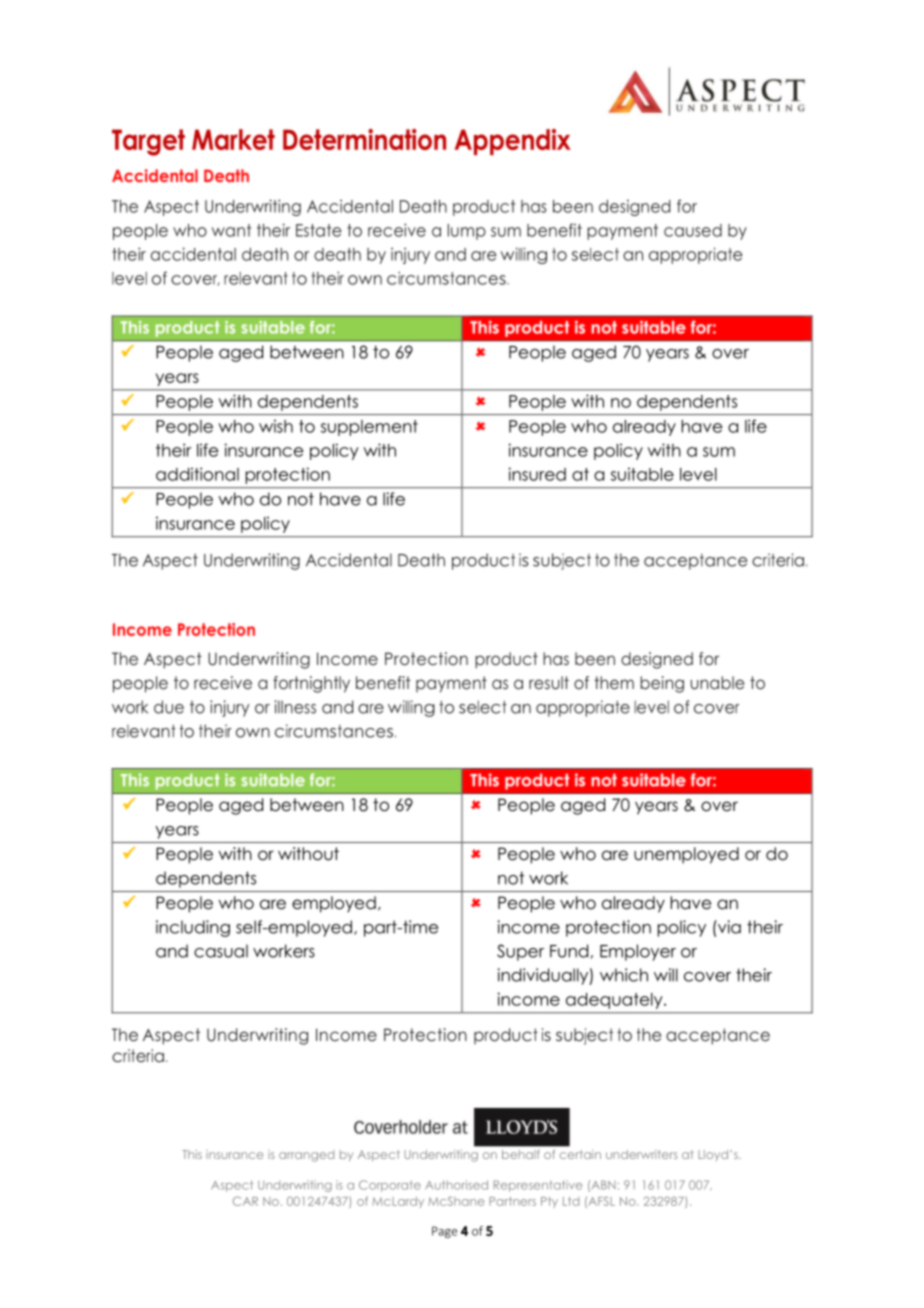  I want to click on being, so click(662, 684).
